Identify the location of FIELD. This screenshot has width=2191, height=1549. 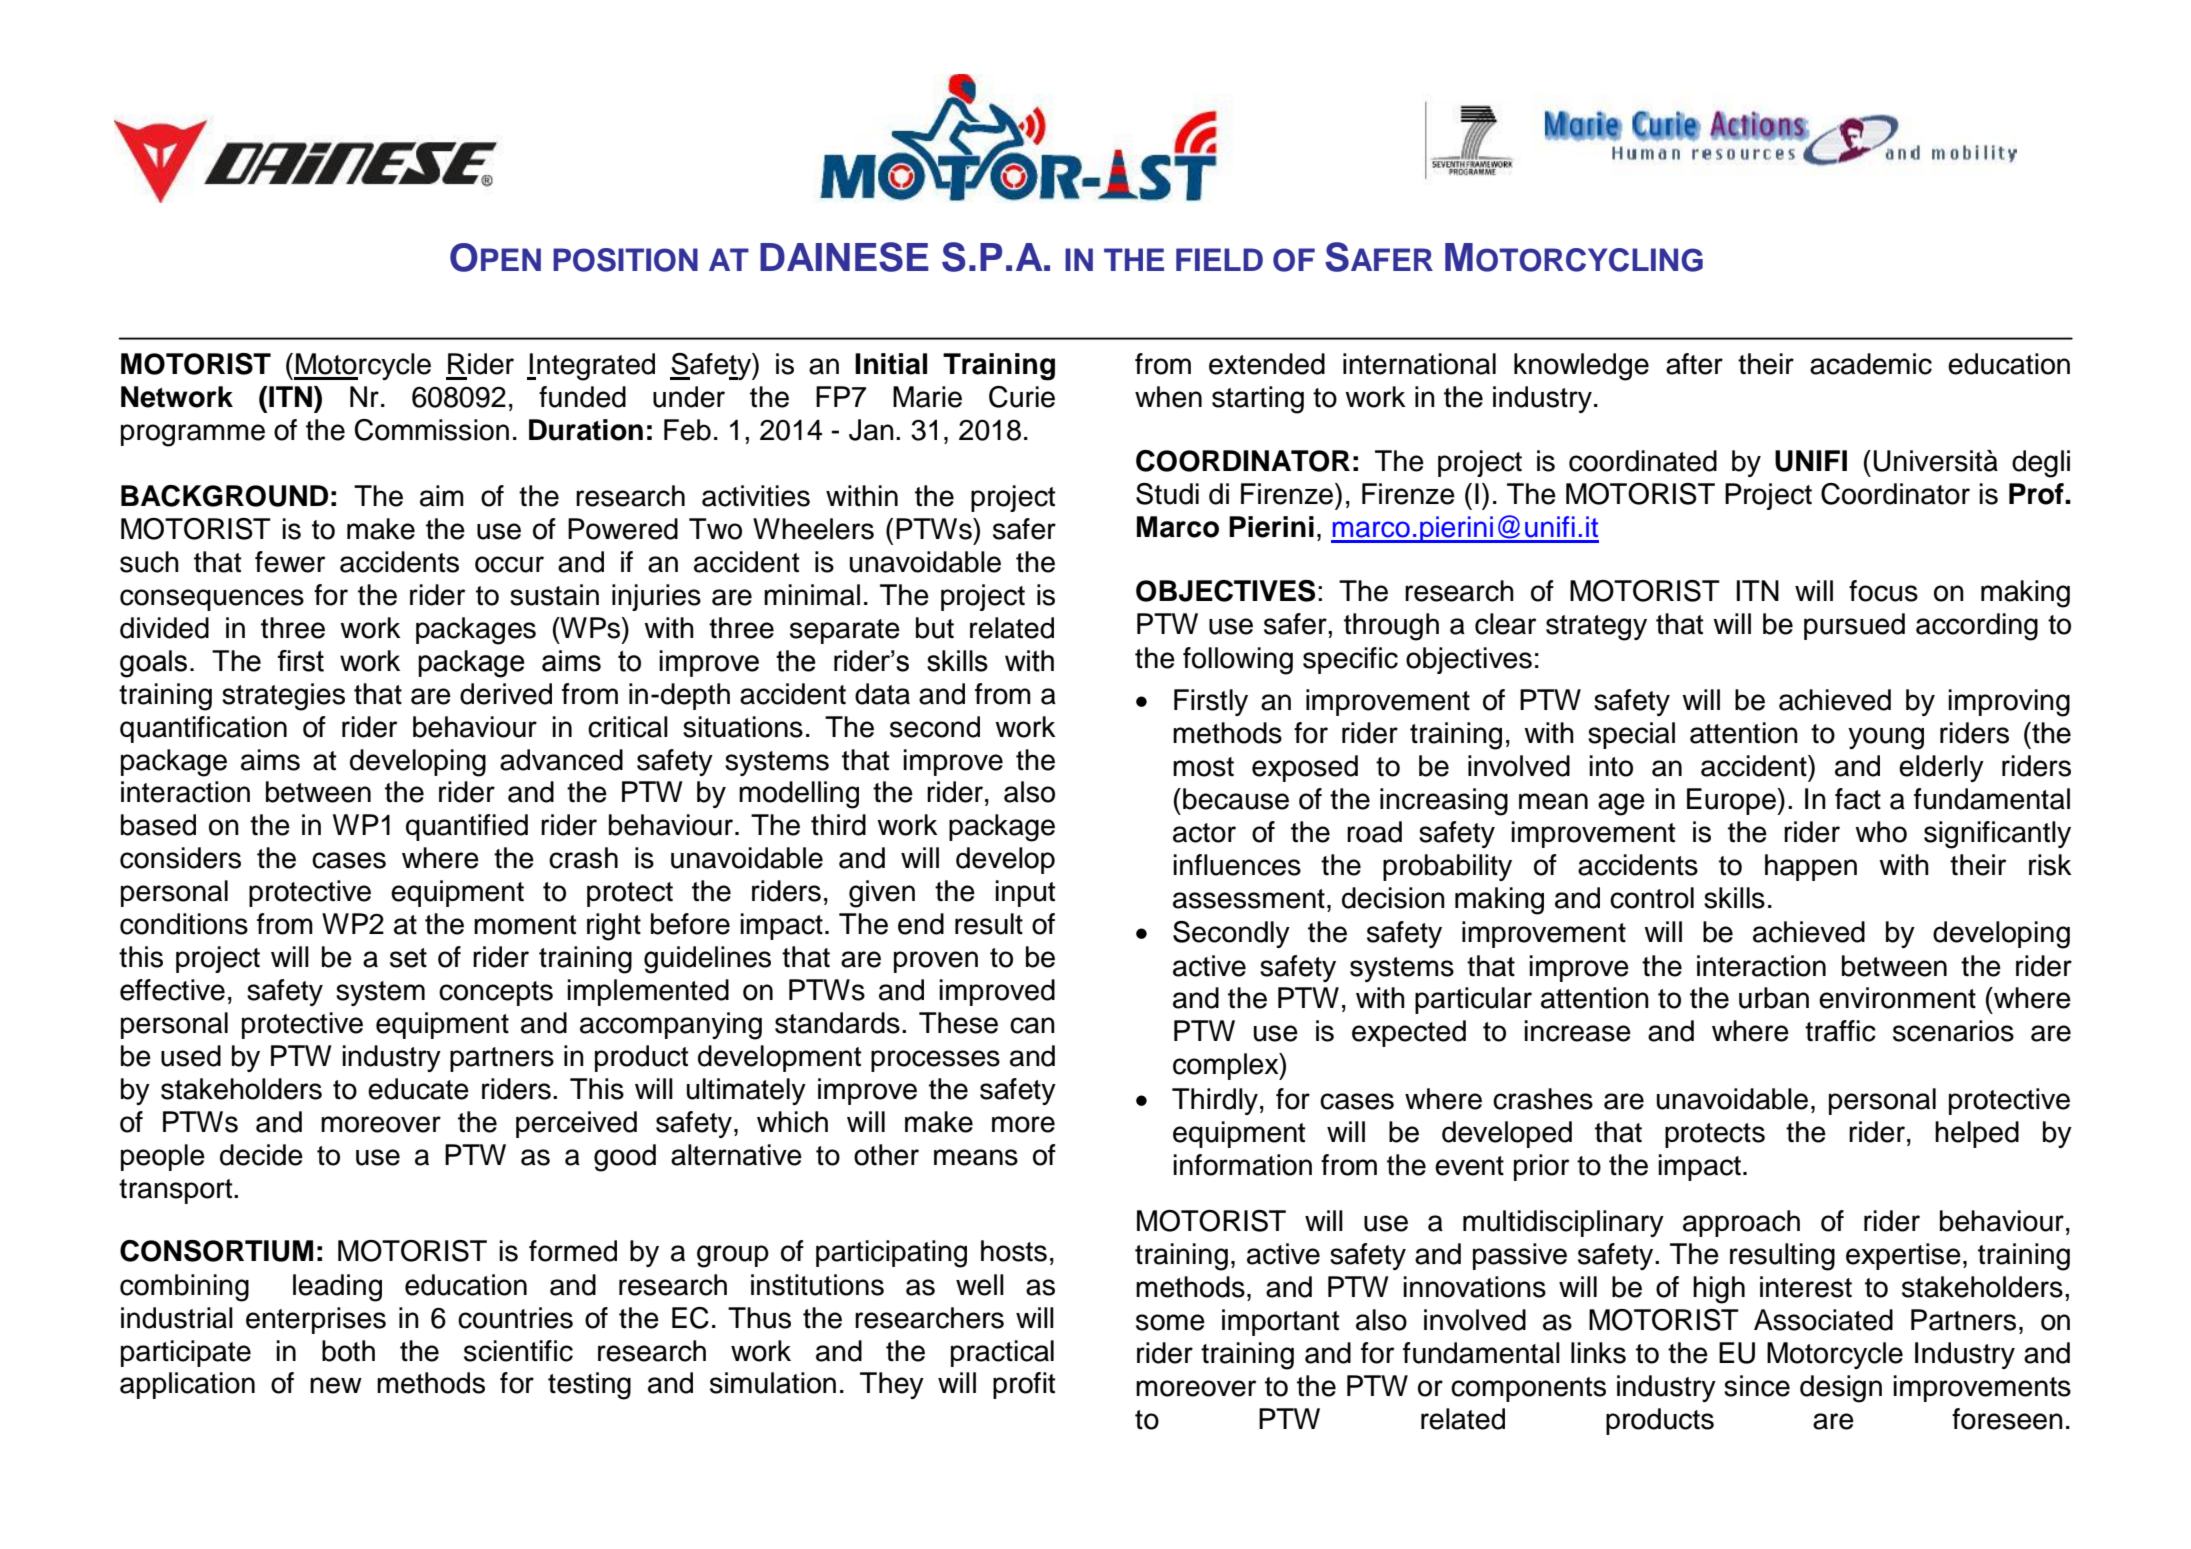
(1219, 259).
